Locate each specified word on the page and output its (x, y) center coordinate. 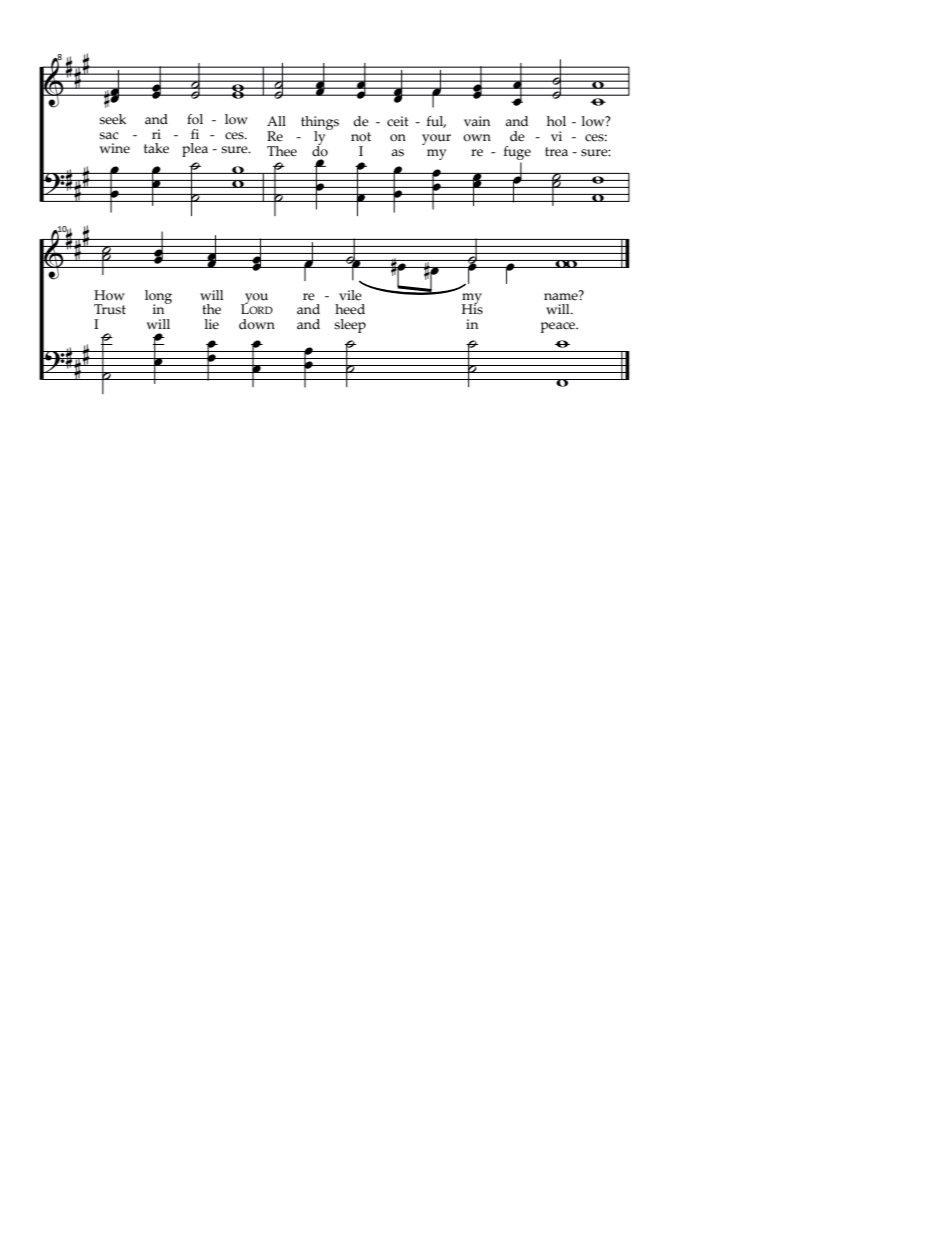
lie (211, 324)
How (109, 295)
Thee (282, 151)
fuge (517, 153)
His (472, 308)
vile (350, 295)
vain (477, 121)
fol (195, 119)
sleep (350, 326)
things (320, 124)
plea (195, 150)
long (158, 298)
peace (559, 327)
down (257, 324)
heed (350, 309)
